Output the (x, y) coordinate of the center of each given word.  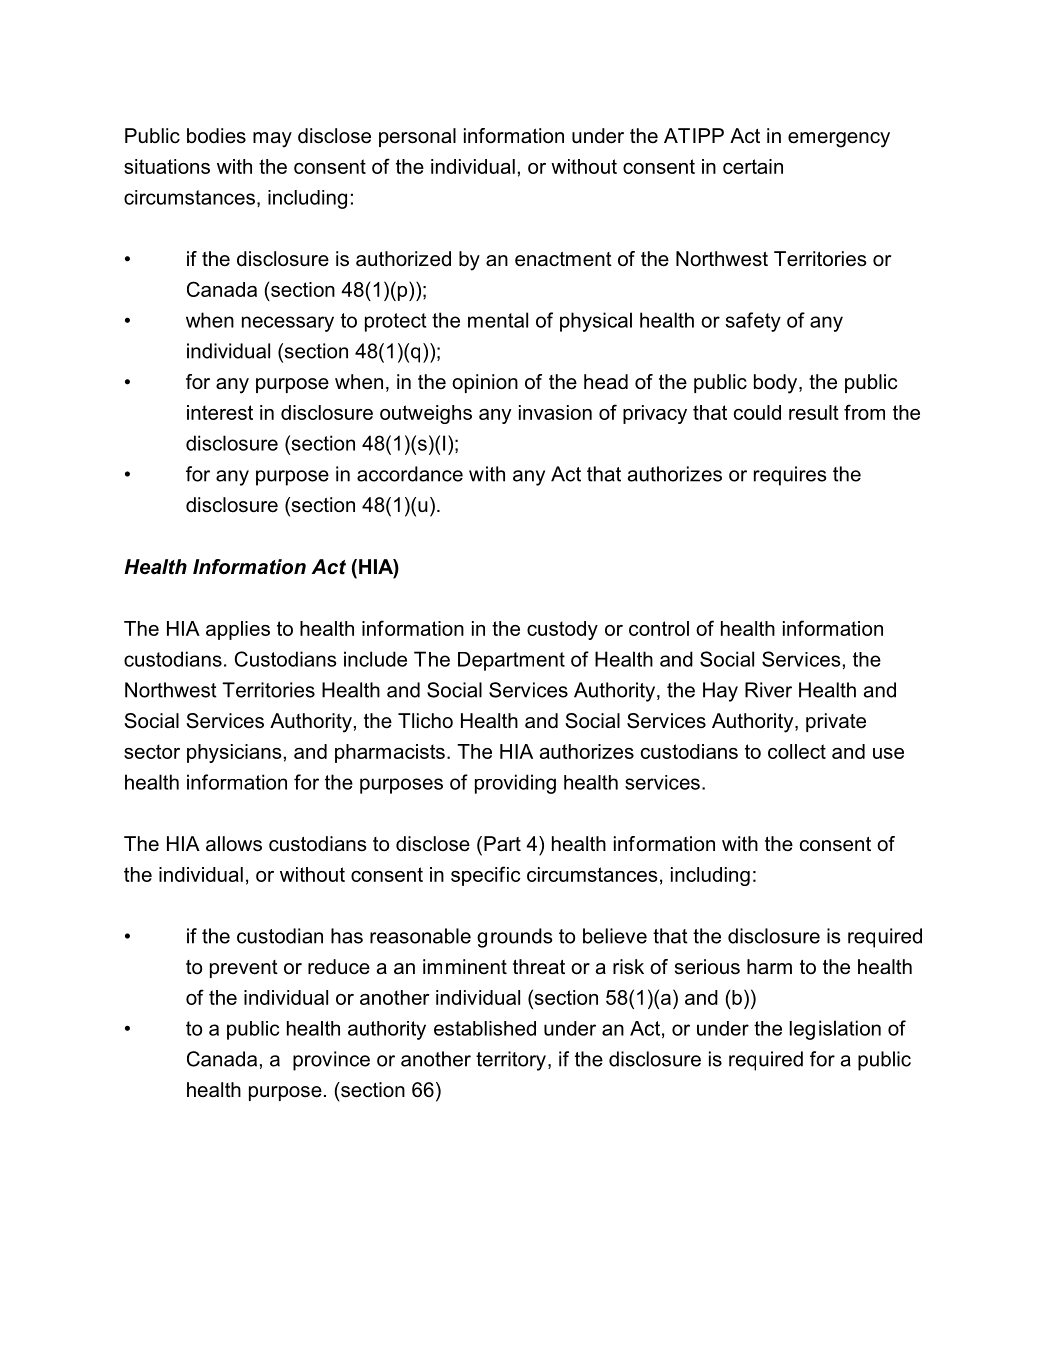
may (272, 140)
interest (220, 412)
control (659, 628)
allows (234, 844)
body (777, 384)
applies (238, 630)
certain (753, 166)
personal (417, 137)
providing (515, 784)
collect (797, 751)
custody (562, 630)
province (331, 1061)
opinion (485, 383)
